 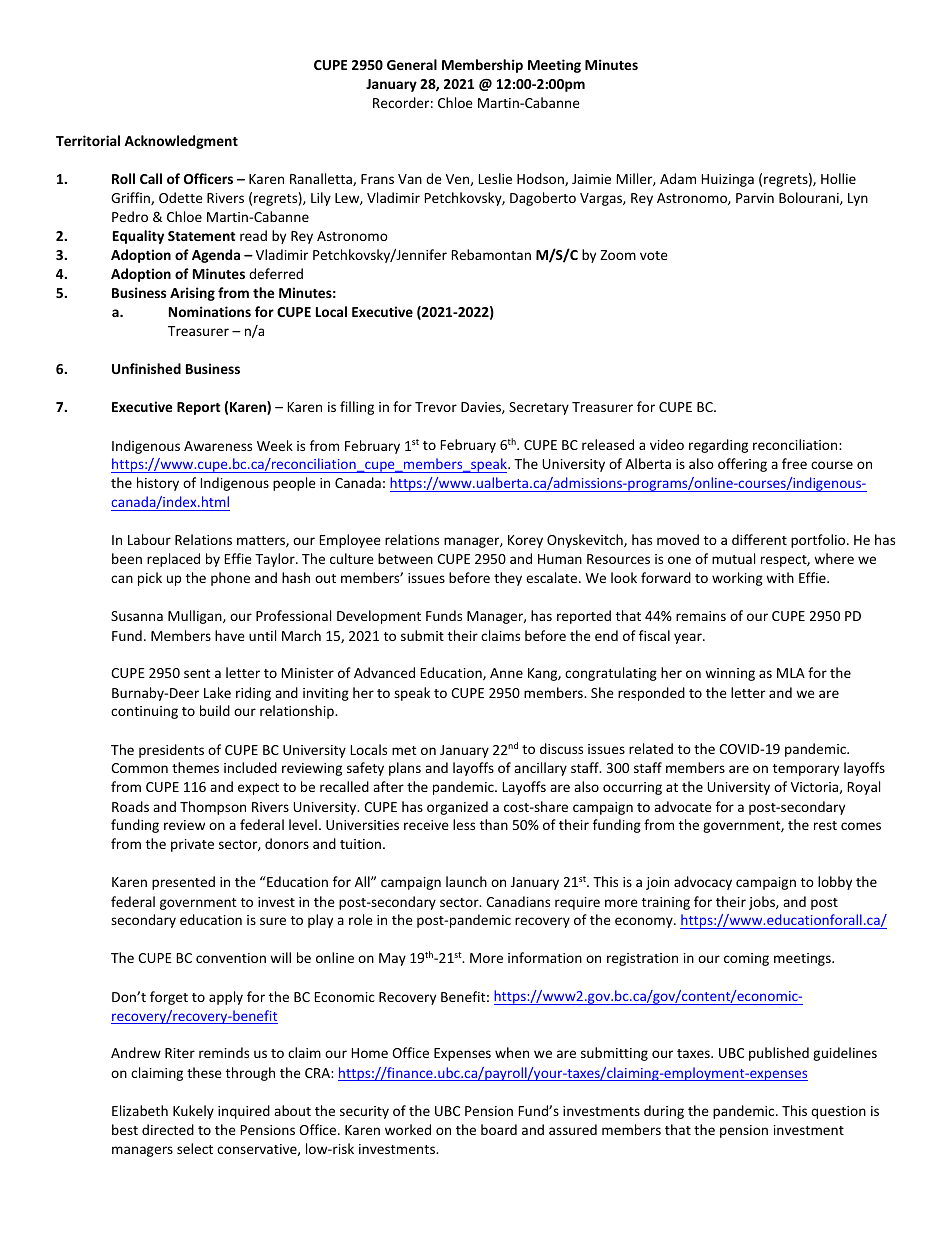 I want to click on directed, so click(x=168, y=1129).
